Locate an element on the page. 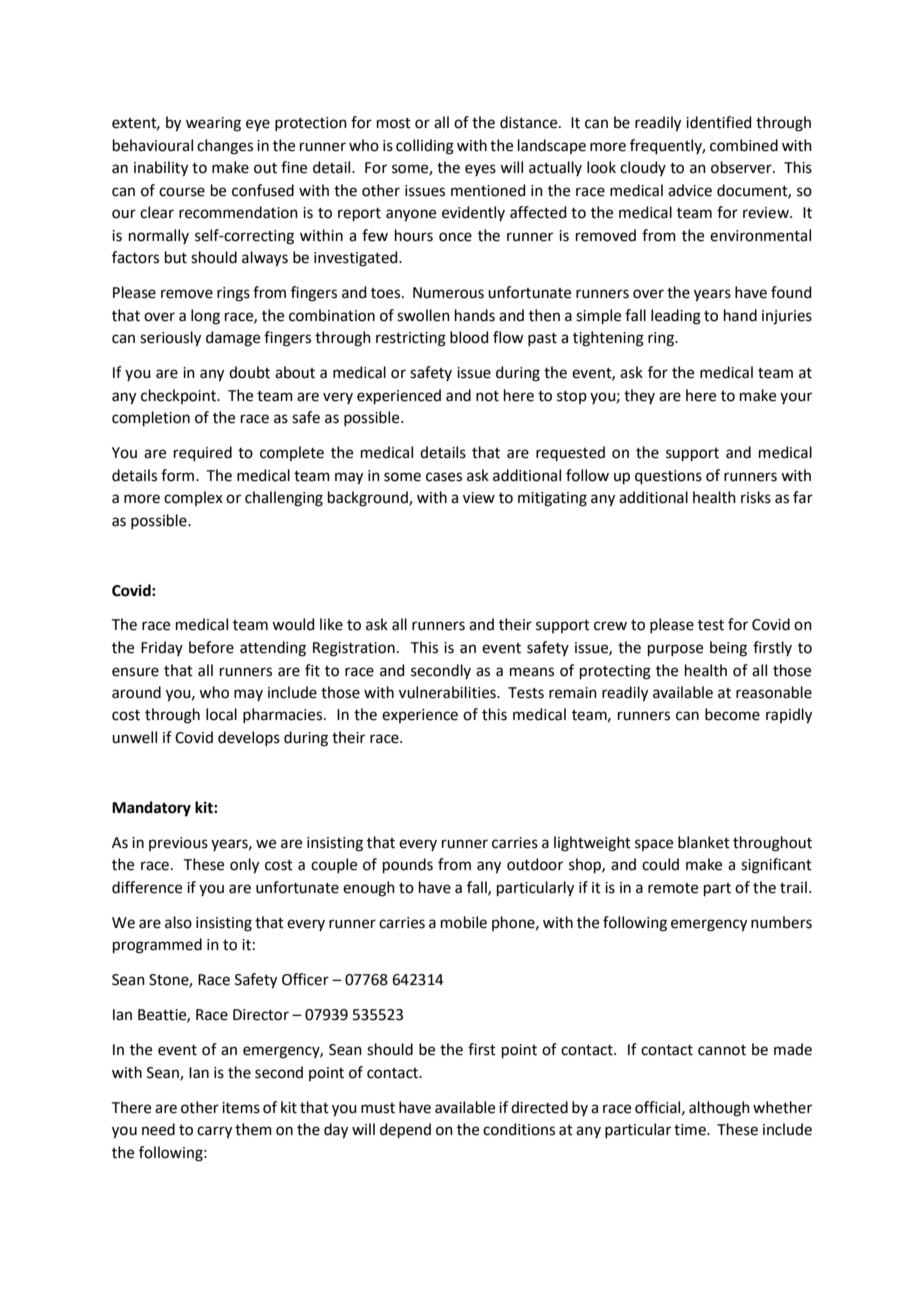  means is located at coordinates (532, 672).
